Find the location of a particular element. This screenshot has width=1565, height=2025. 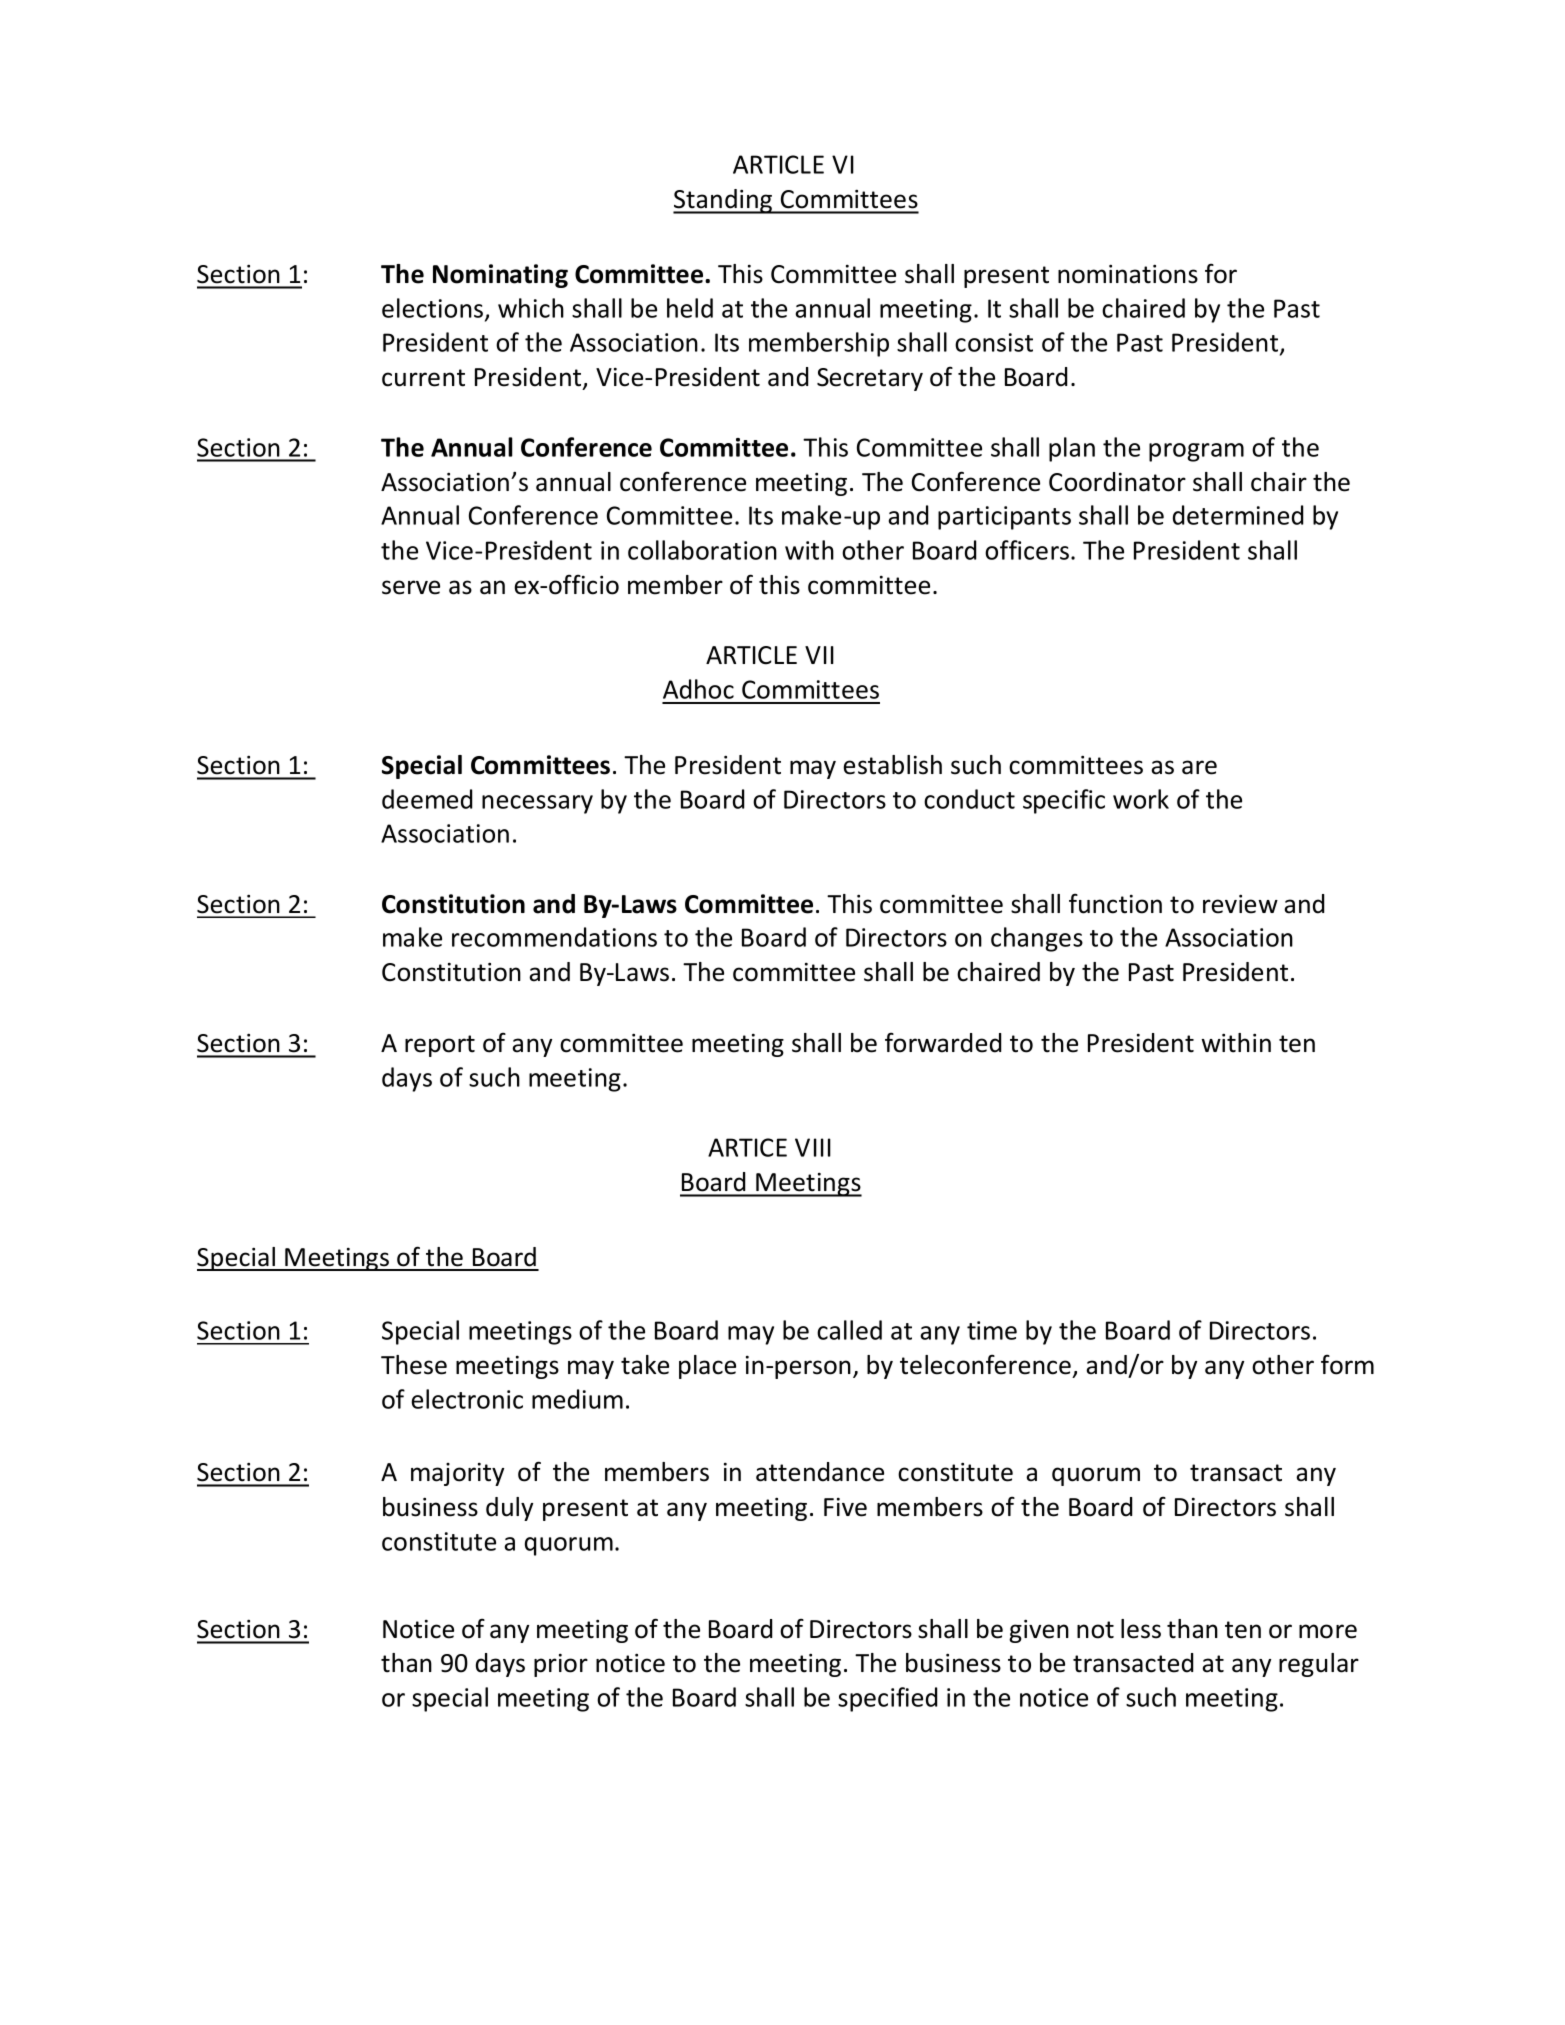

forwarded is located at coordinates (943, 1042).
